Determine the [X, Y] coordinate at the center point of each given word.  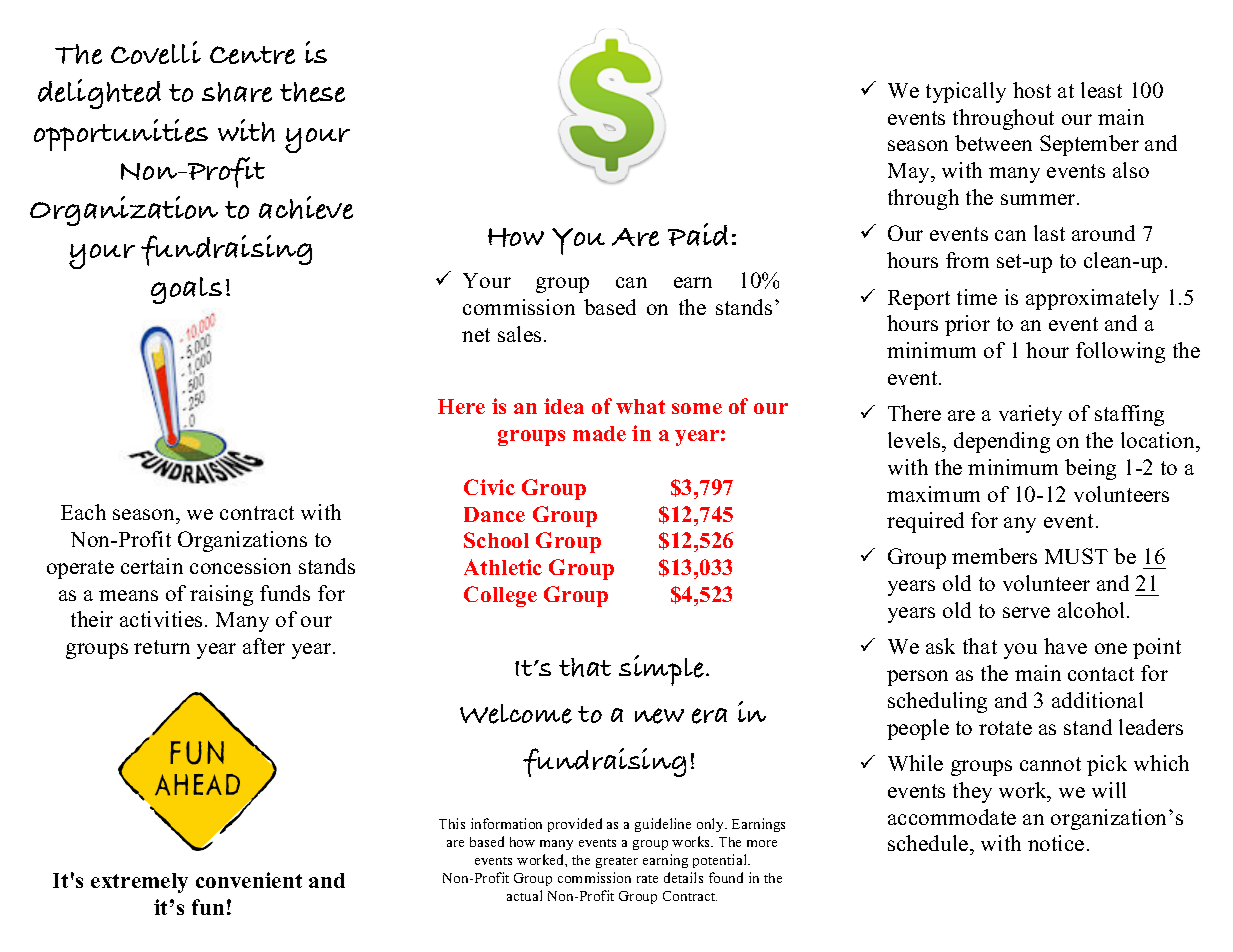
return [162, 647]
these [312, 92]
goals [186, 290]
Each [83, 512]
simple [661, 670]
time [977, 297]
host [1032, 90]
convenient [249, 880]
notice [1056, 843]
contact [1101, 674]
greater [617, 862]
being [1090, 469]
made [599, 433]
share [237, 92]
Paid [698, 234]
